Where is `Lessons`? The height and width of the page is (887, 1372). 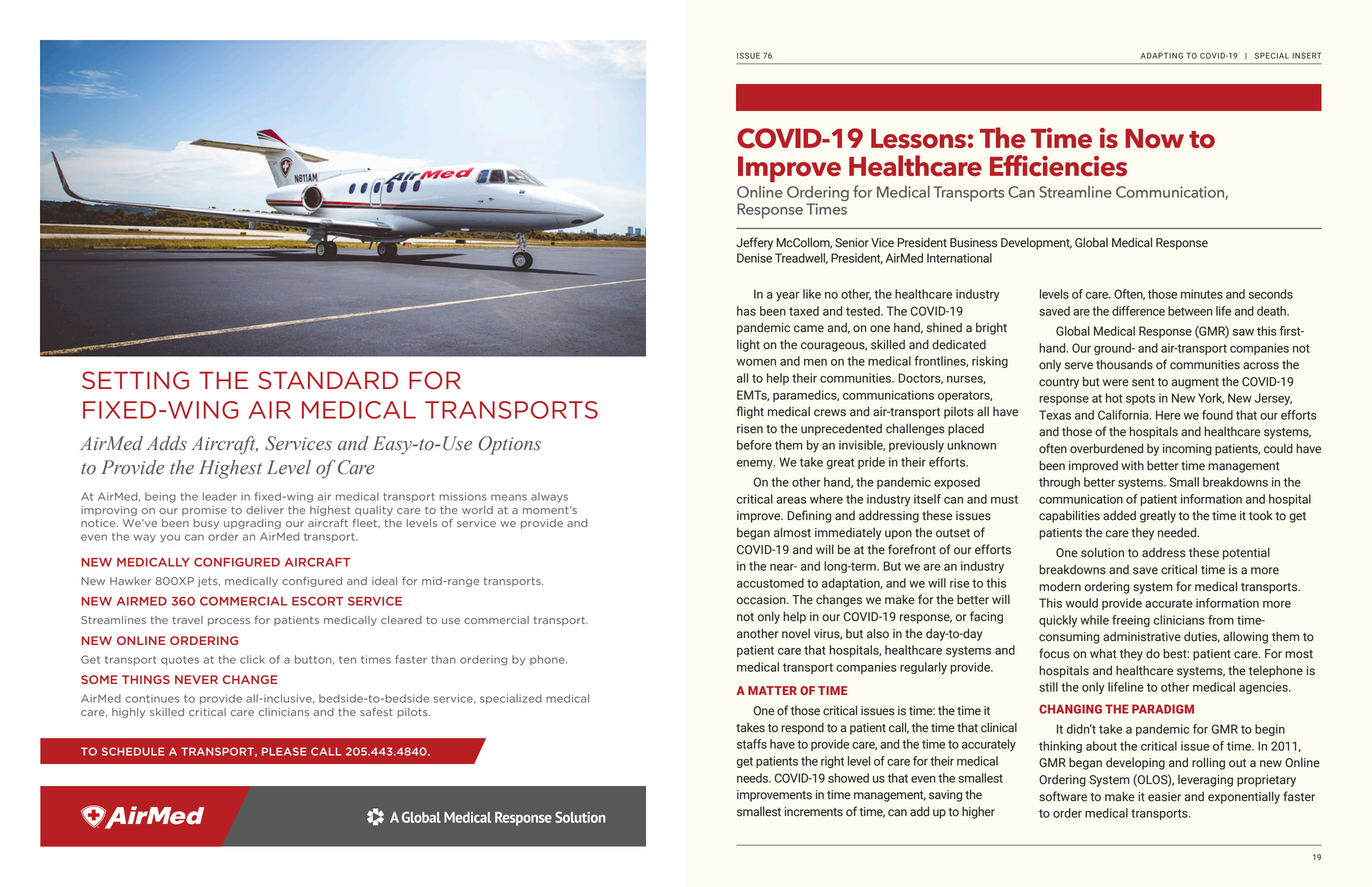
Lessons is located at coordinates (918, 138).
